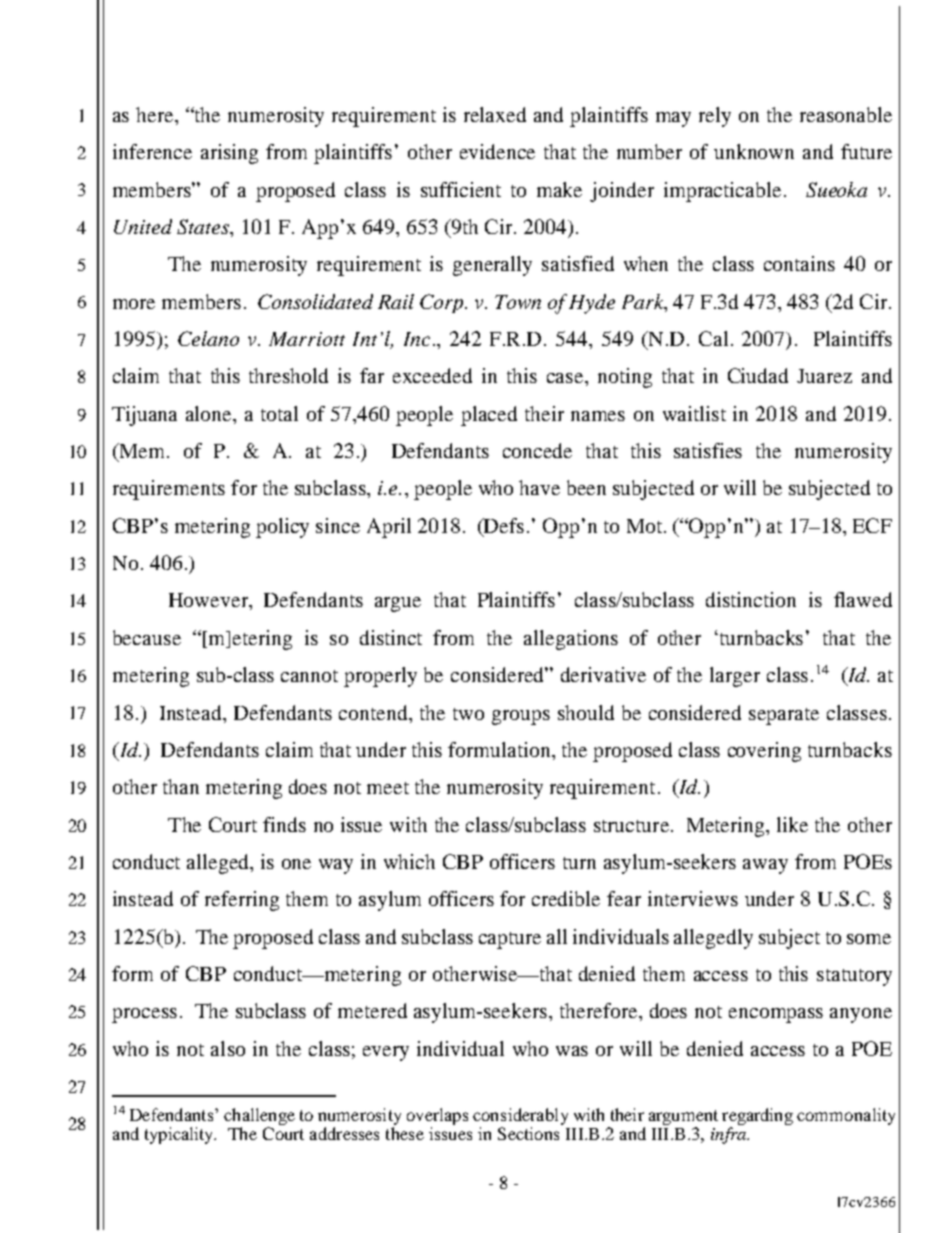 This document has height=1233, width=952. What do you see at coordinates (520, 1116) in the document?
I see `considerably` at bounding box center [520, 1116].
